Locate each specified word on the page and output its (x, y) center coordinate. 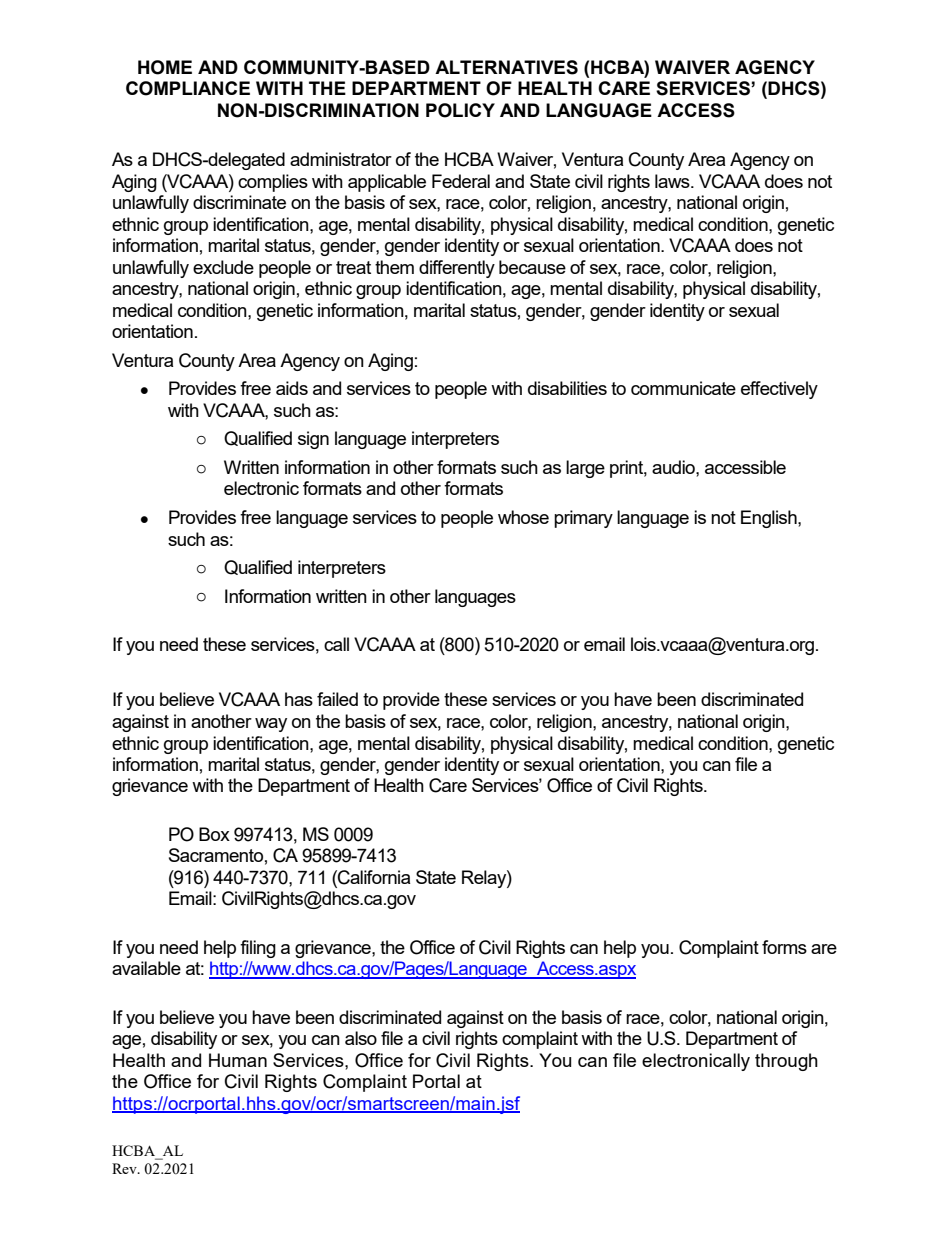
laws (673, 181)
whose (523, 517)
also (361, 1038)
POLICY (460, 110)
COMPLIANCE (188, 88)
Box (214, 834)
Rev (125, 1168)
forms (784, 947)
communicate (683, 388)
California (373, 877)
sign (313, 440)
